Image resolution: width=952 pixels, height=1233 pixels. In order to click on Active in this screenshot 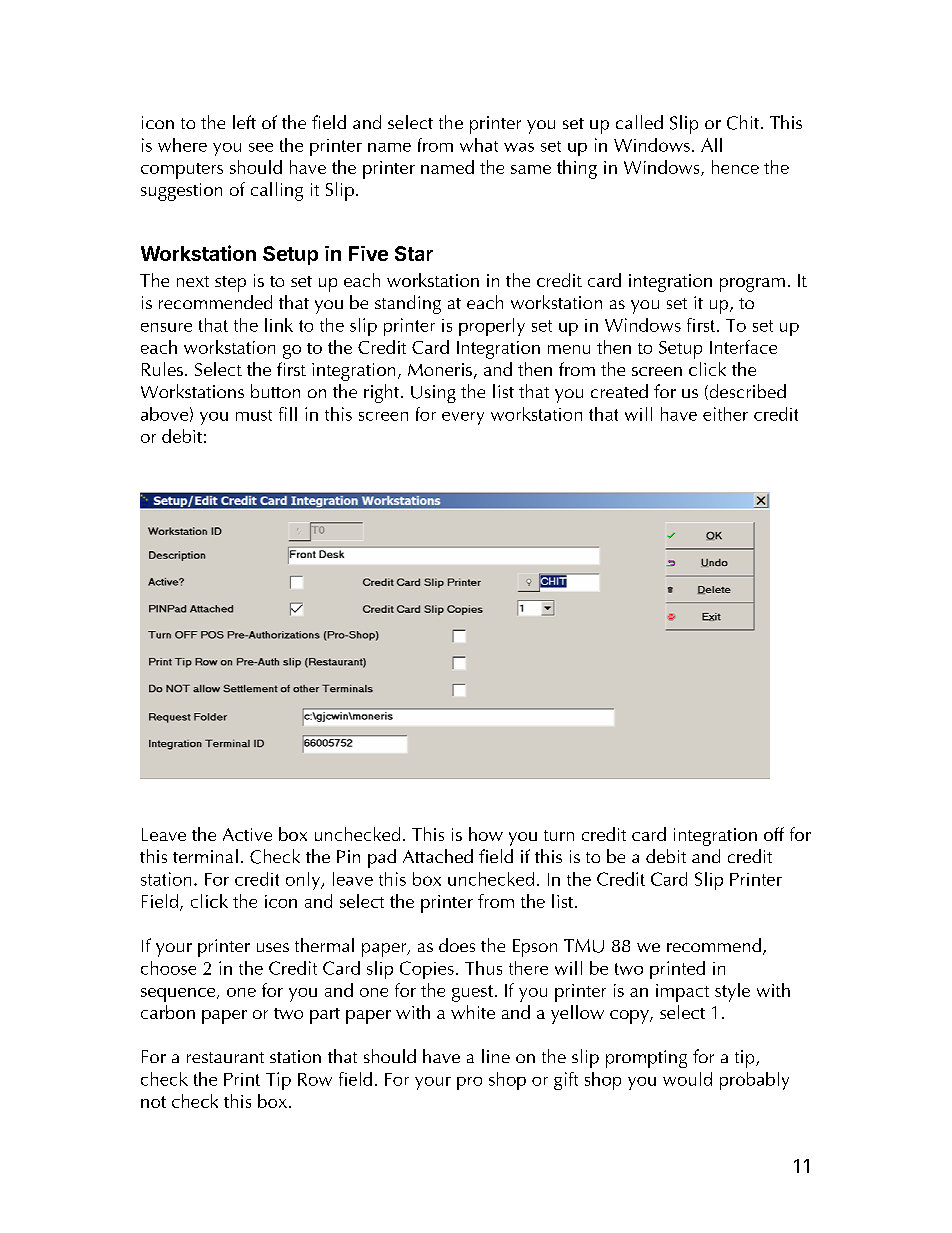, I will do `click(247, 834)`.
